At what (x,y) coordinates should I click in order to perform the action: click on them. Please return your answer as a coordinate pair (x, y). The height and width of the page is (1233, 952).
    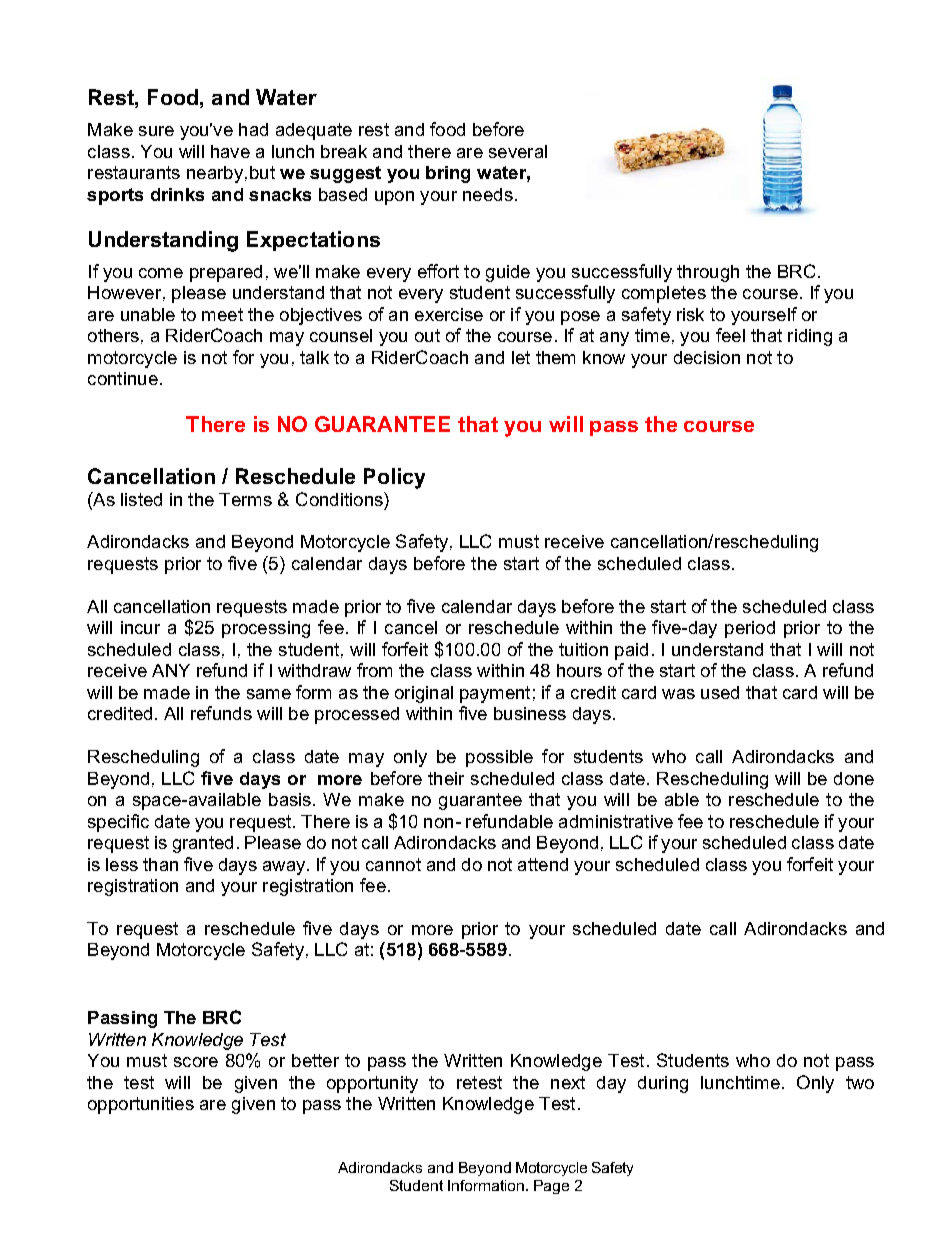
    Looking at the image, I should click on (555, 357).
